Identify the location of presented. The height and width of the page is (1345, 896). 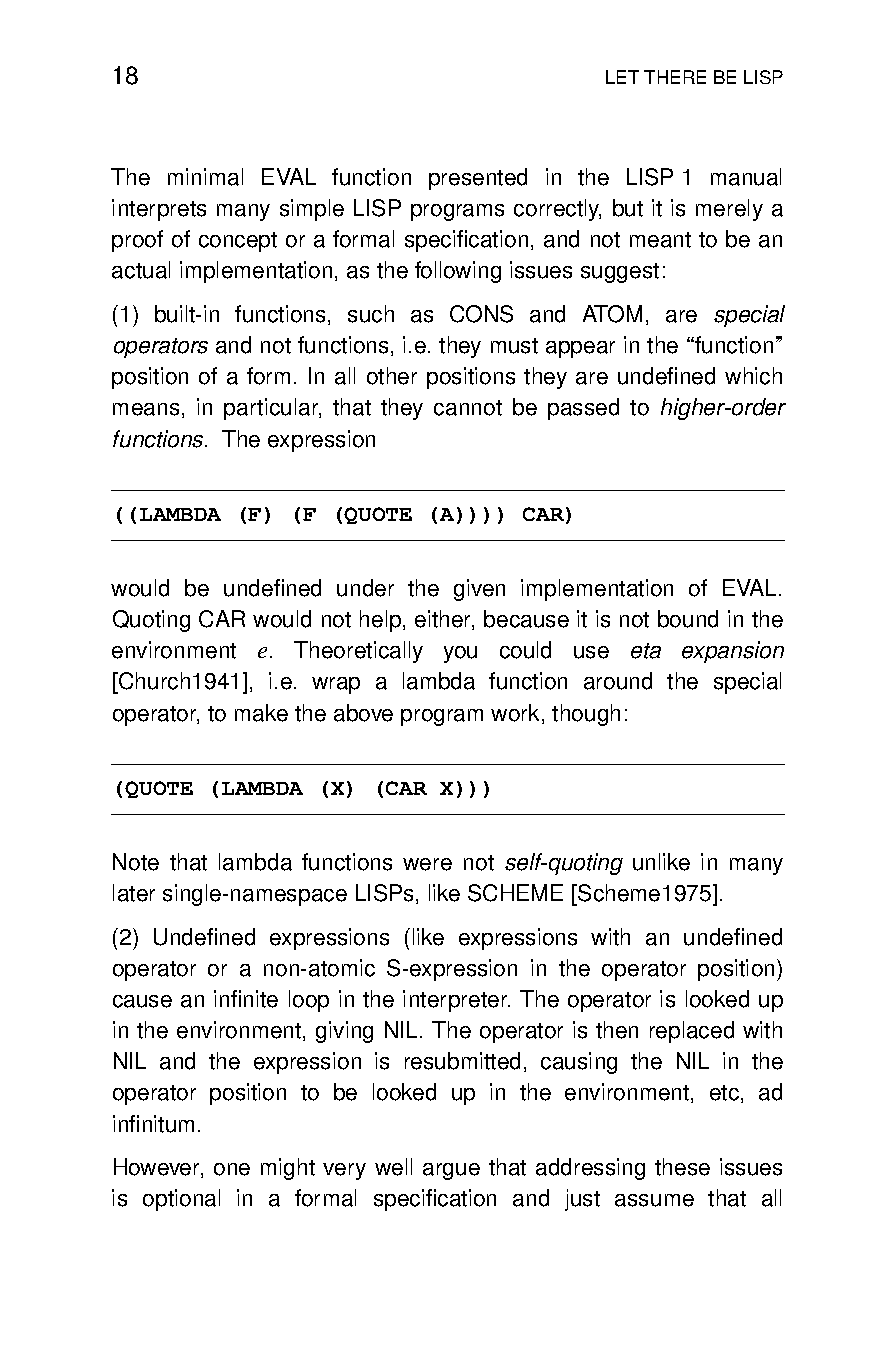
(478, 179).
